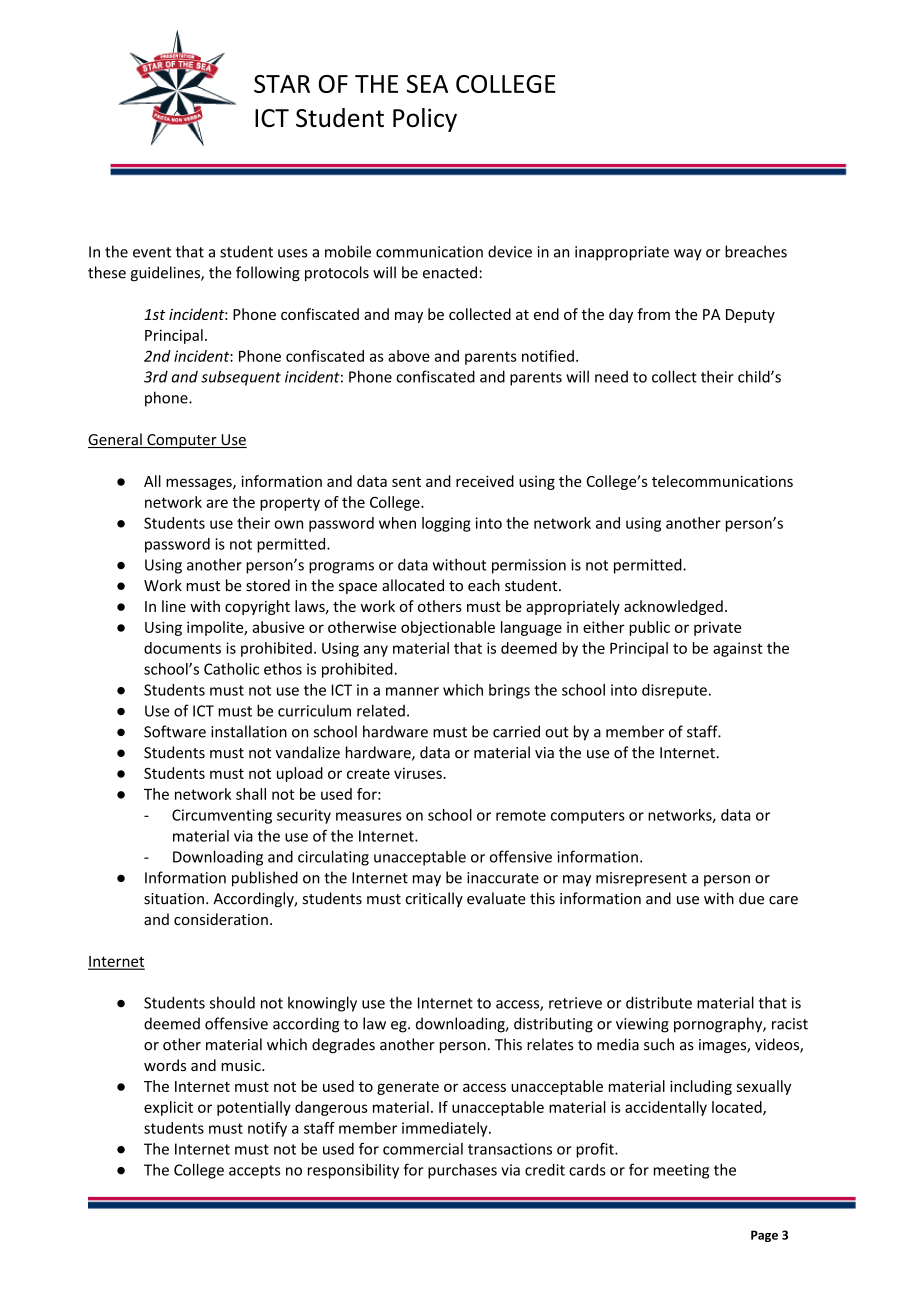  Describe the element at coordinates (282, 84) in the screenshot. I see `STAR` at that location.
